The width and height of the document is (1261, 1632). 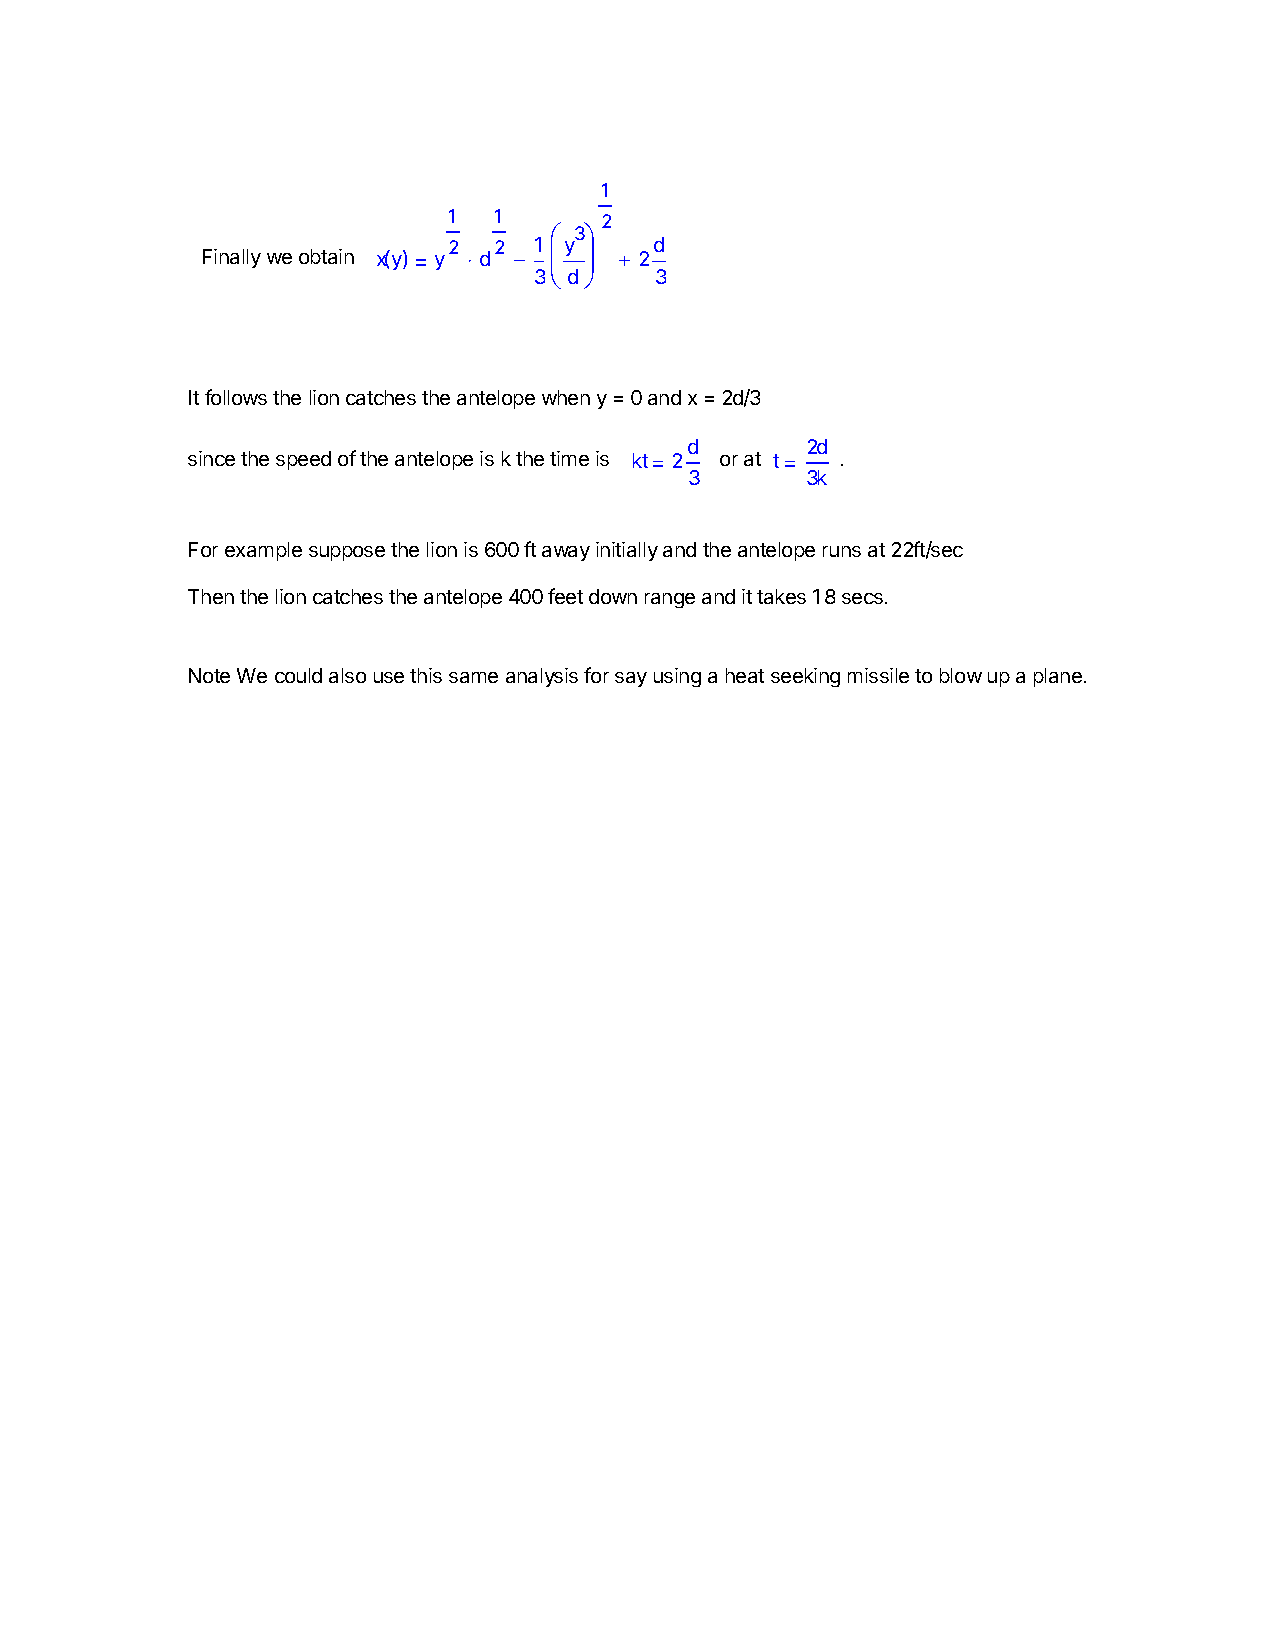 I want to click on time, so click(x=569, y=458).
